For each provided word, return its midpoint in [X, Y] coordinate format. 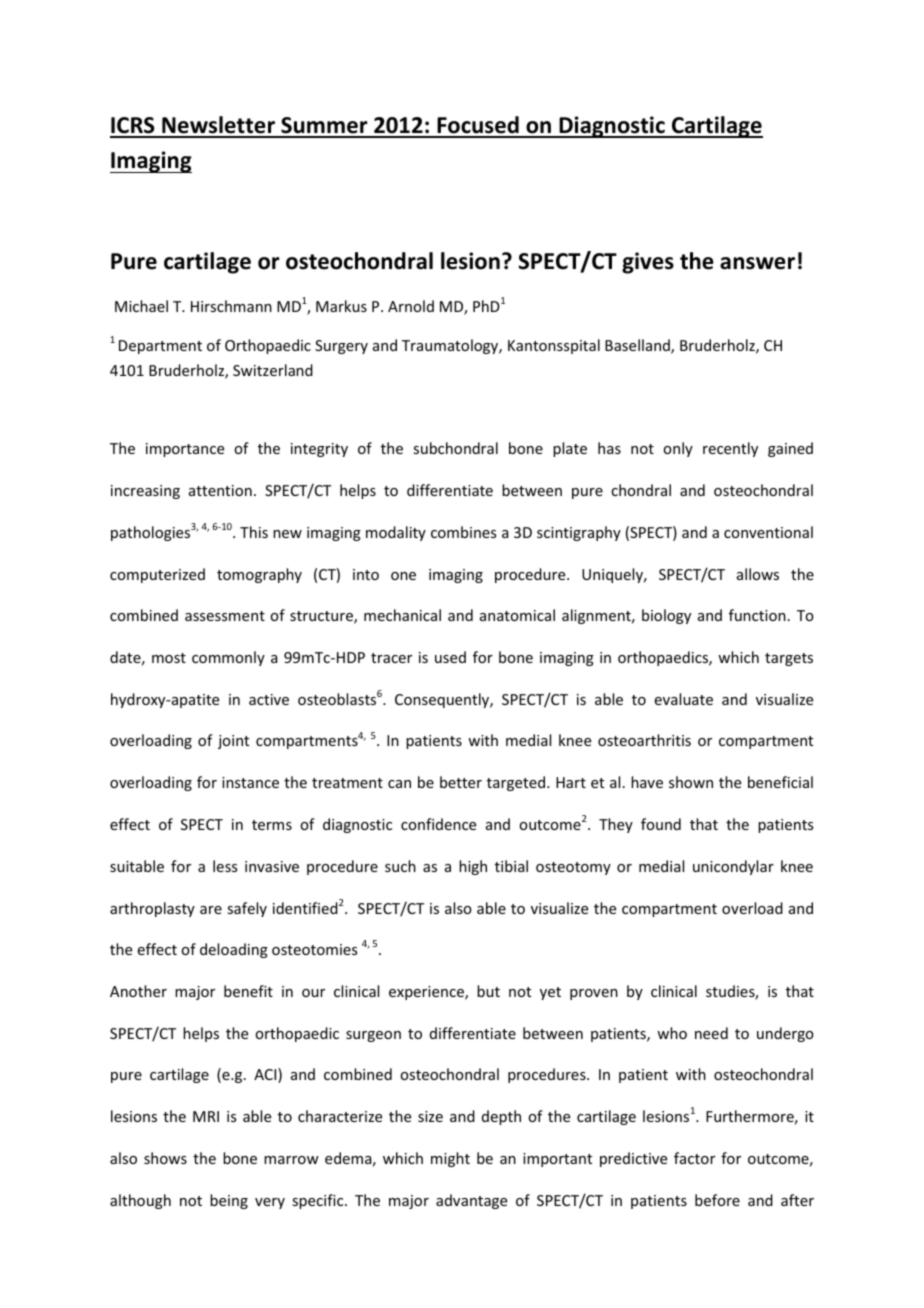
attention [220, 490]
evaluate [684, 699]
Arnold [411, 306]
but [488, 991]
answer [757, 263]
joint [233, 742]
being [229, 1201]
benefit [248, 991]
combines [463, 532]
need [711, 1033]
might [450, 1159]
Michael [141, 306]
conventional [768, 532]
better [461, 782]
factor [694, 1158]
